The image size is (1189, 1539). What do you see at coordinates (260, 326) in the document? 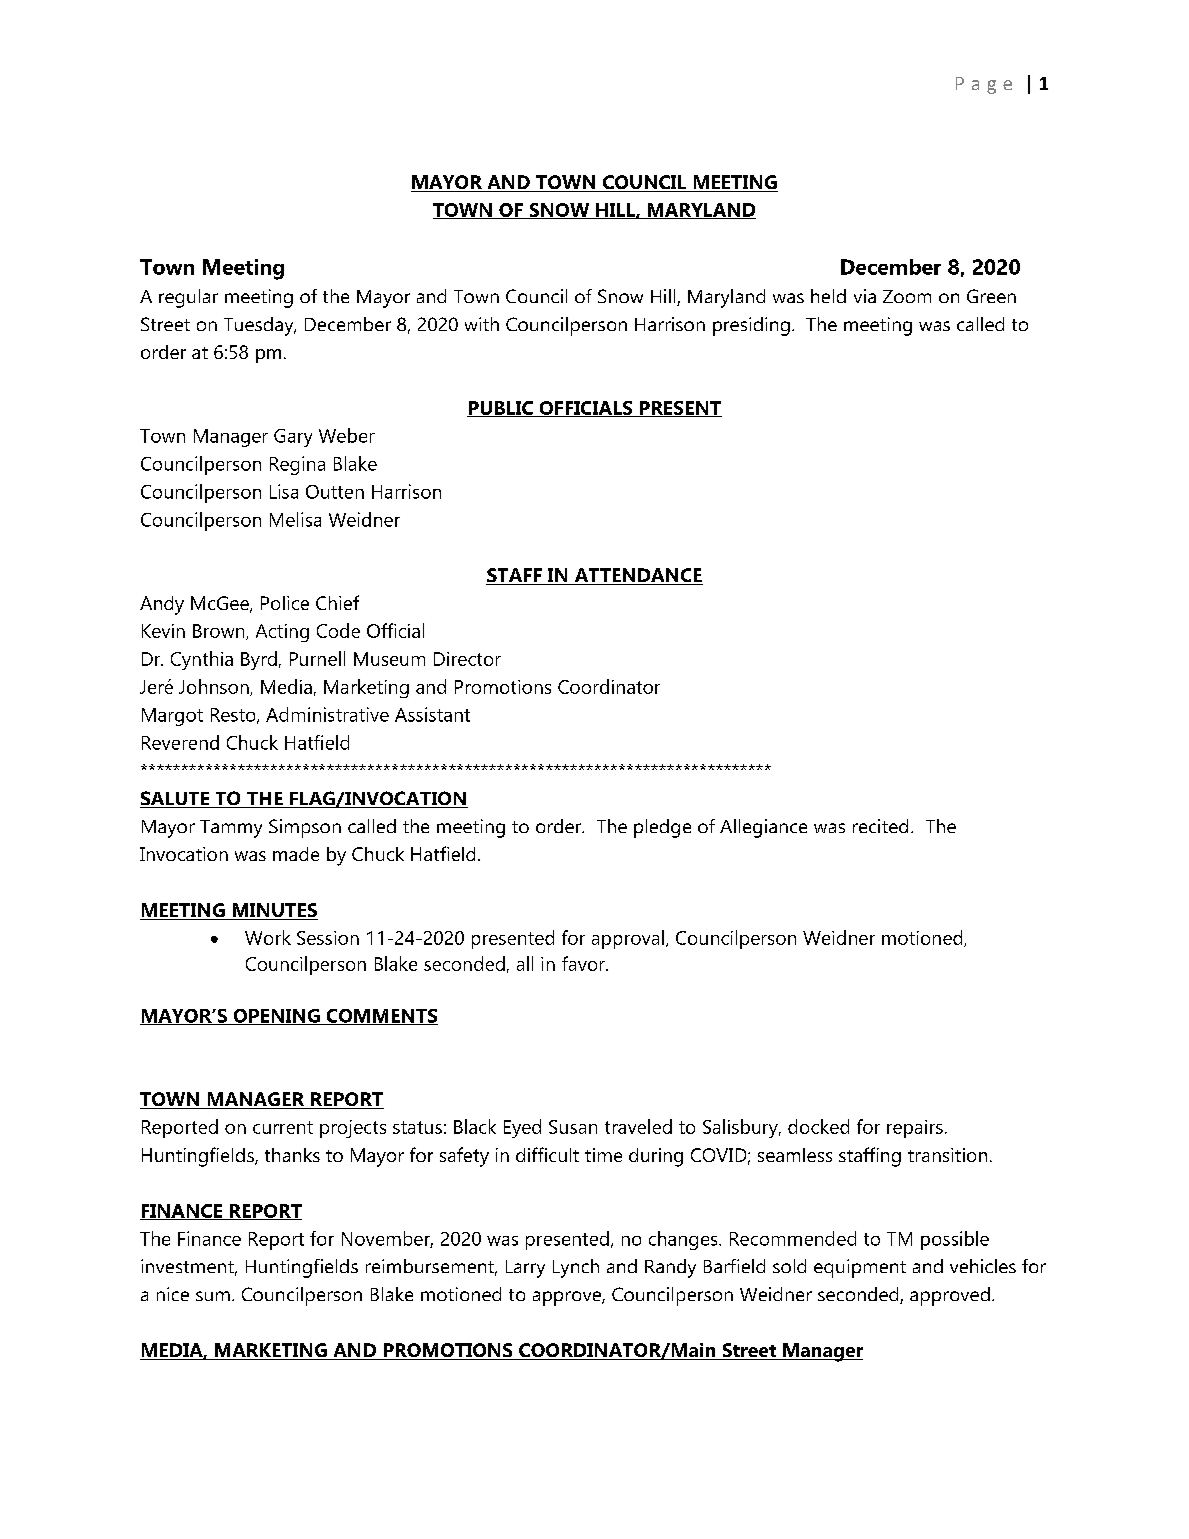
I see `Tuesday` at bounding box center [260, 326].
